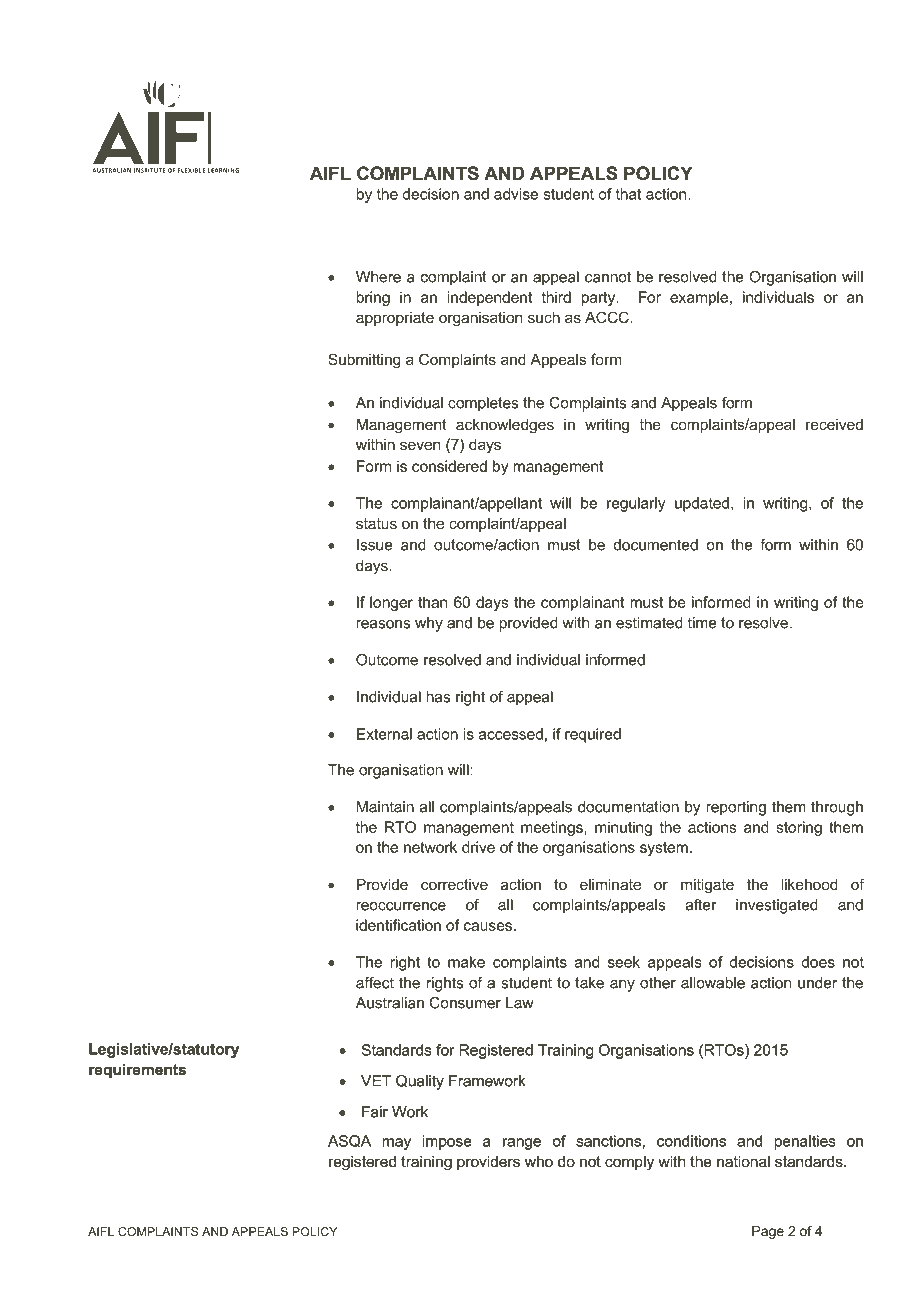 The image size is (924, 1308). Describe the element at coordinates (702, 504) in the document. I see `updated` at that location.
